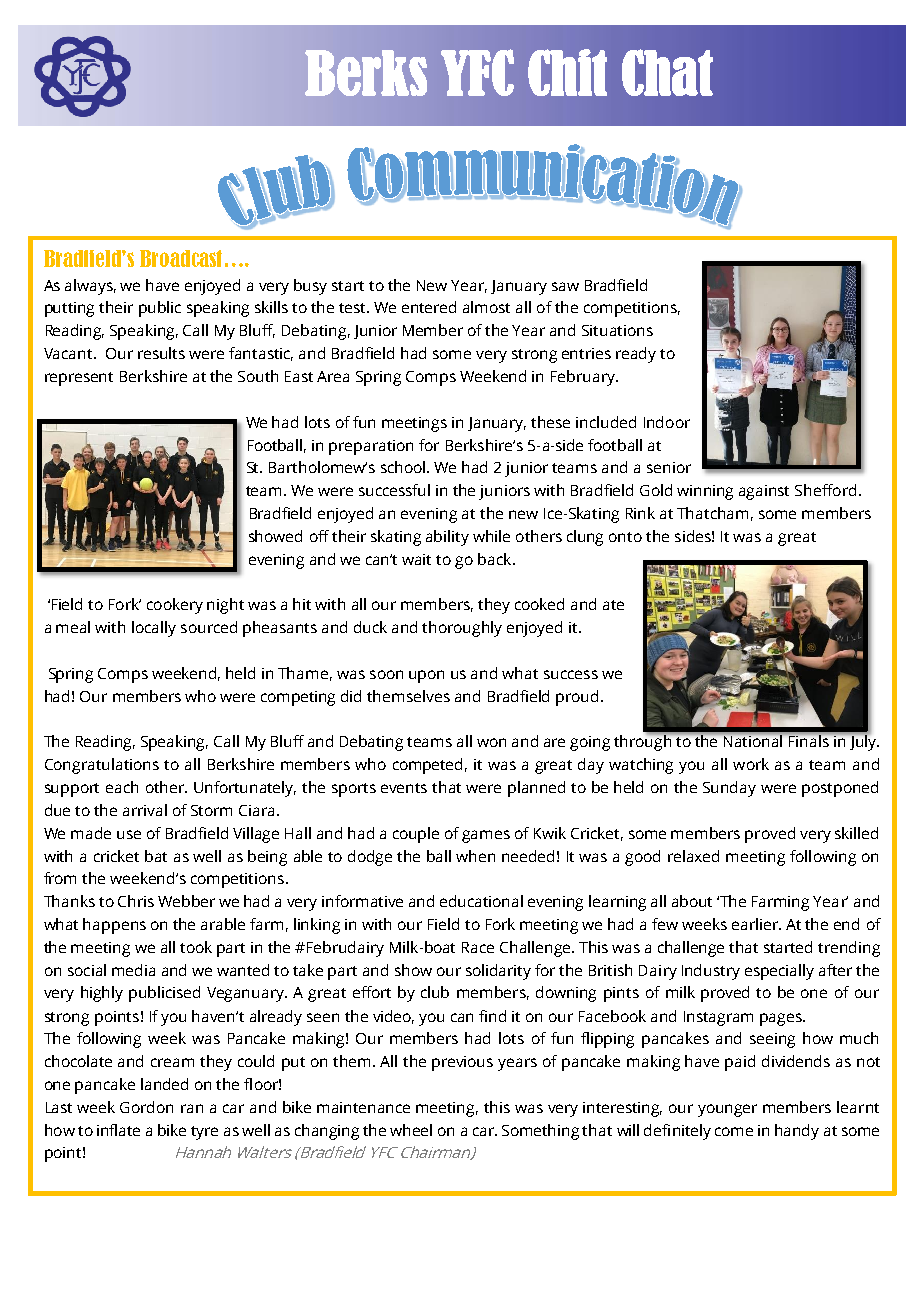  Describe the element at coordinates (667, 72) in the screenshot. I see `Chat` at that location.
